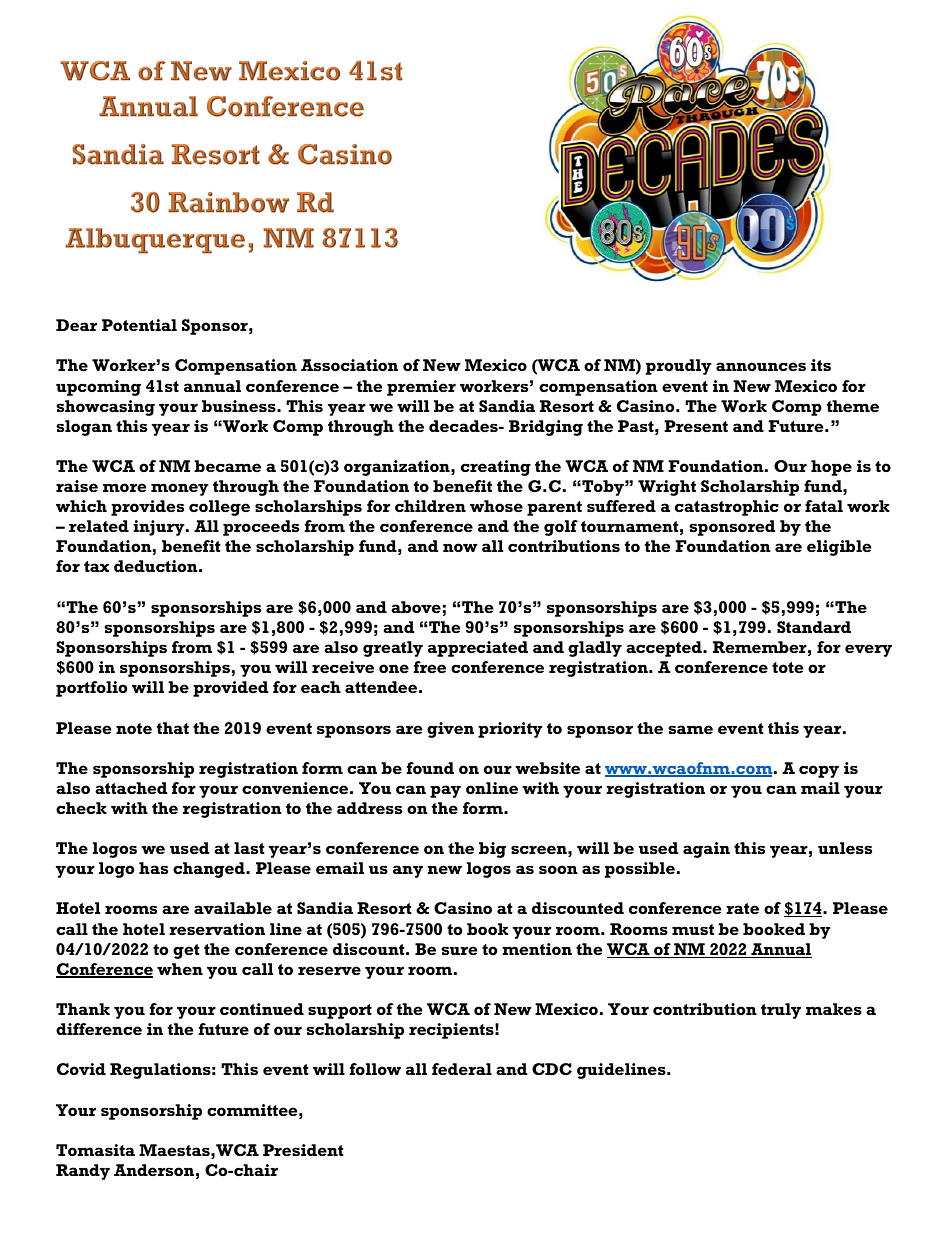 Image resolution: width=952 pixels, height=1233 pixels. What do you see at coordinates (186, 951) in the screenshot?
I see `get` at bounding box center [186, 951].
